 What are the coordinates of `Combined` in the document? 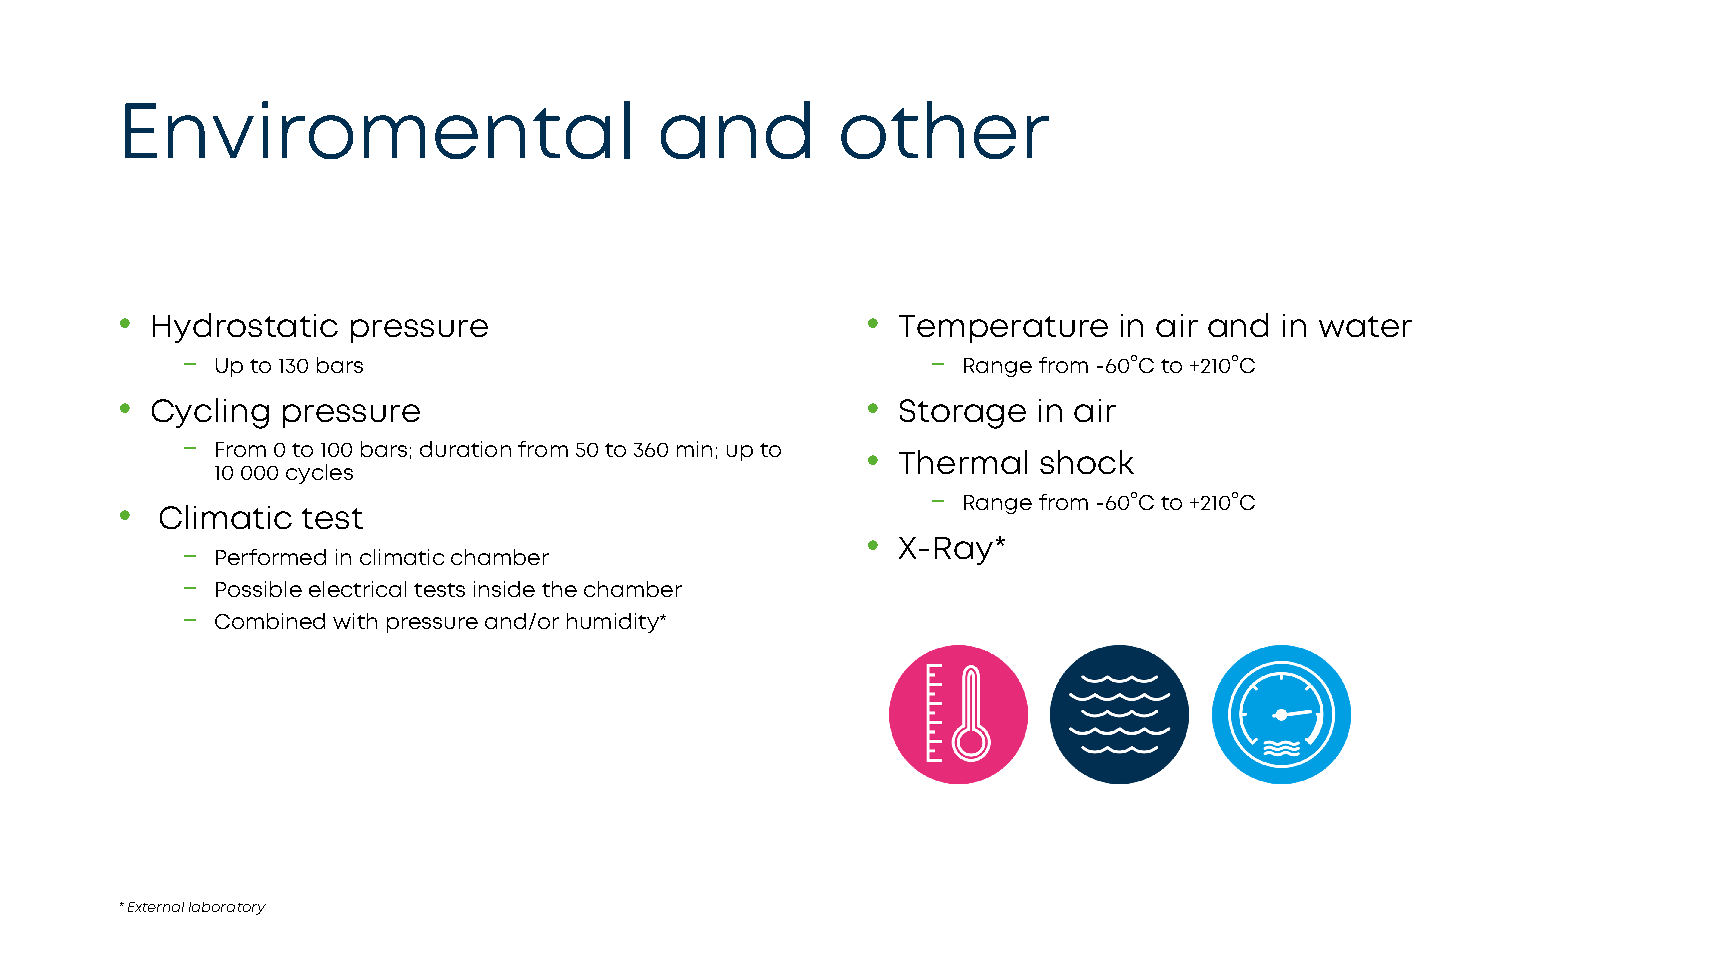 It's located at (270, 621).
